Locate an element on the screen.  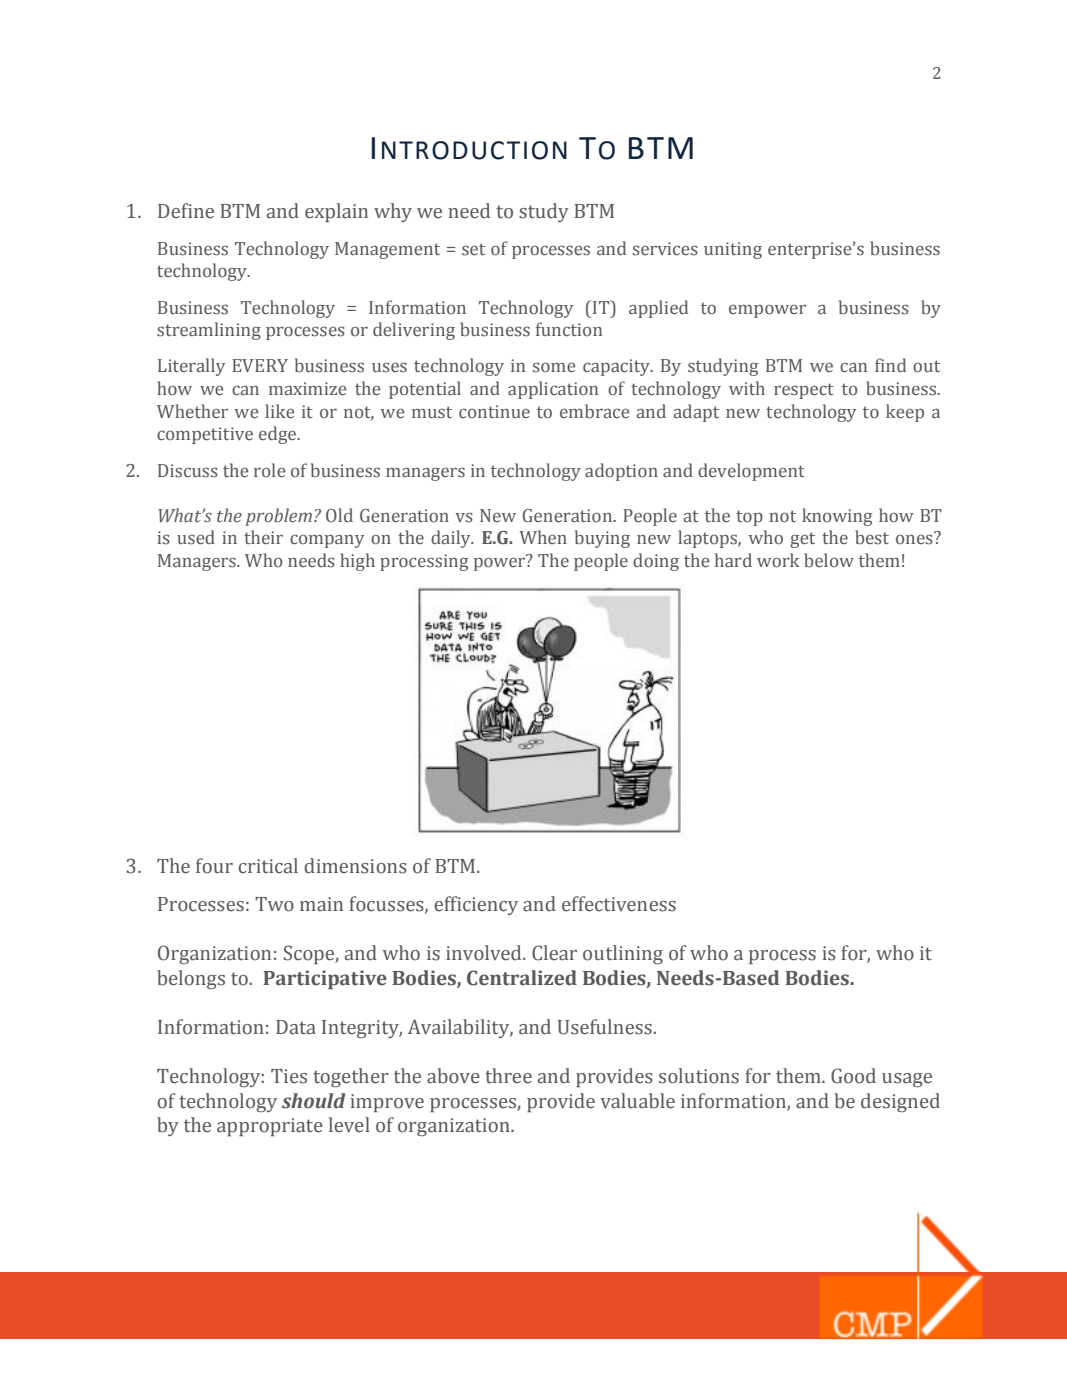
Good is located at coordinates (853, 1076).
